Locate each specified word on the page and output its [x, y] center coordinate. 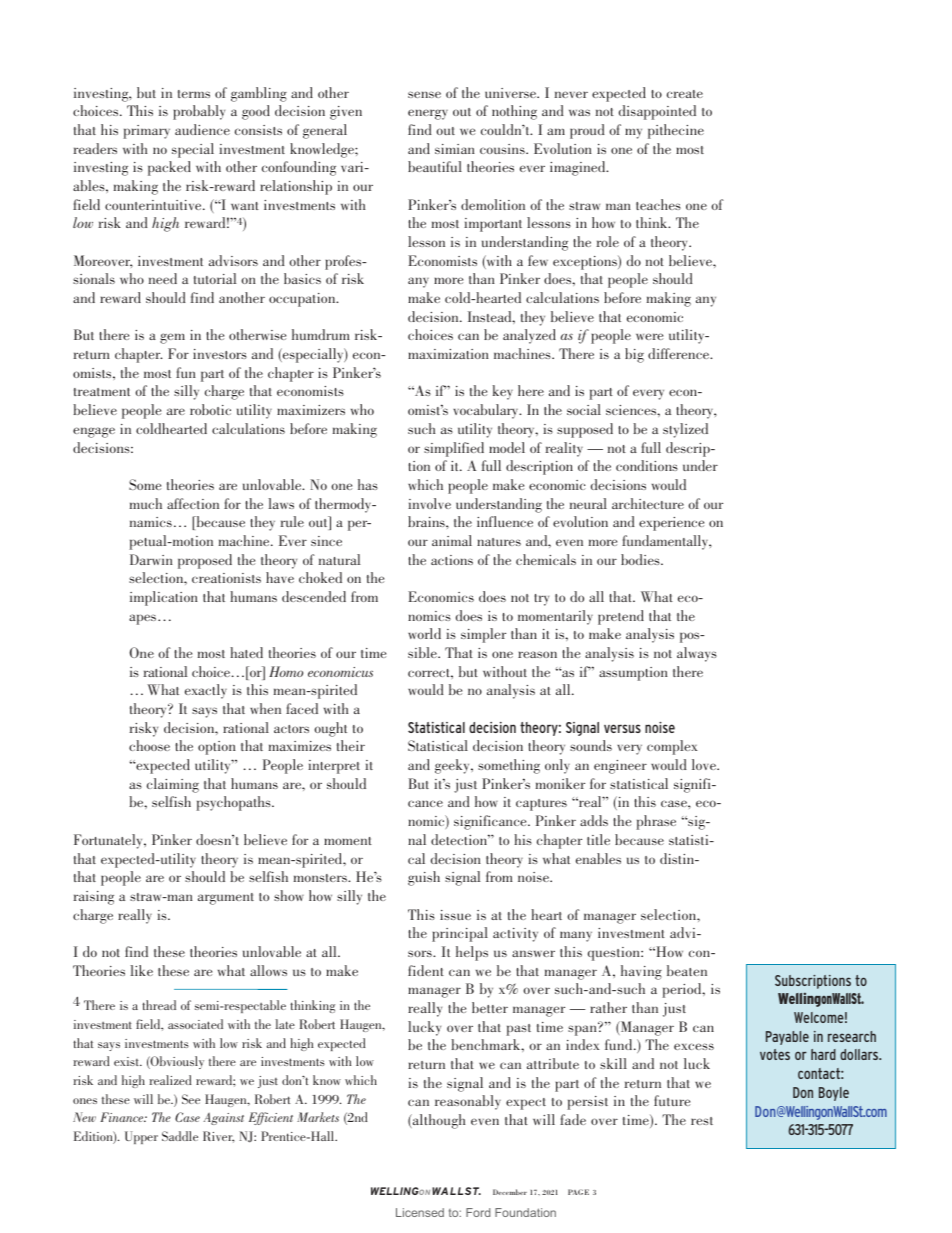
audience [202, 129]
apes [144, 619]
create [685, 94]
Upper [141, 1137]
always [697, 654]
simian [455, 149]
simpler [483, 635]
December [510, 1192]
